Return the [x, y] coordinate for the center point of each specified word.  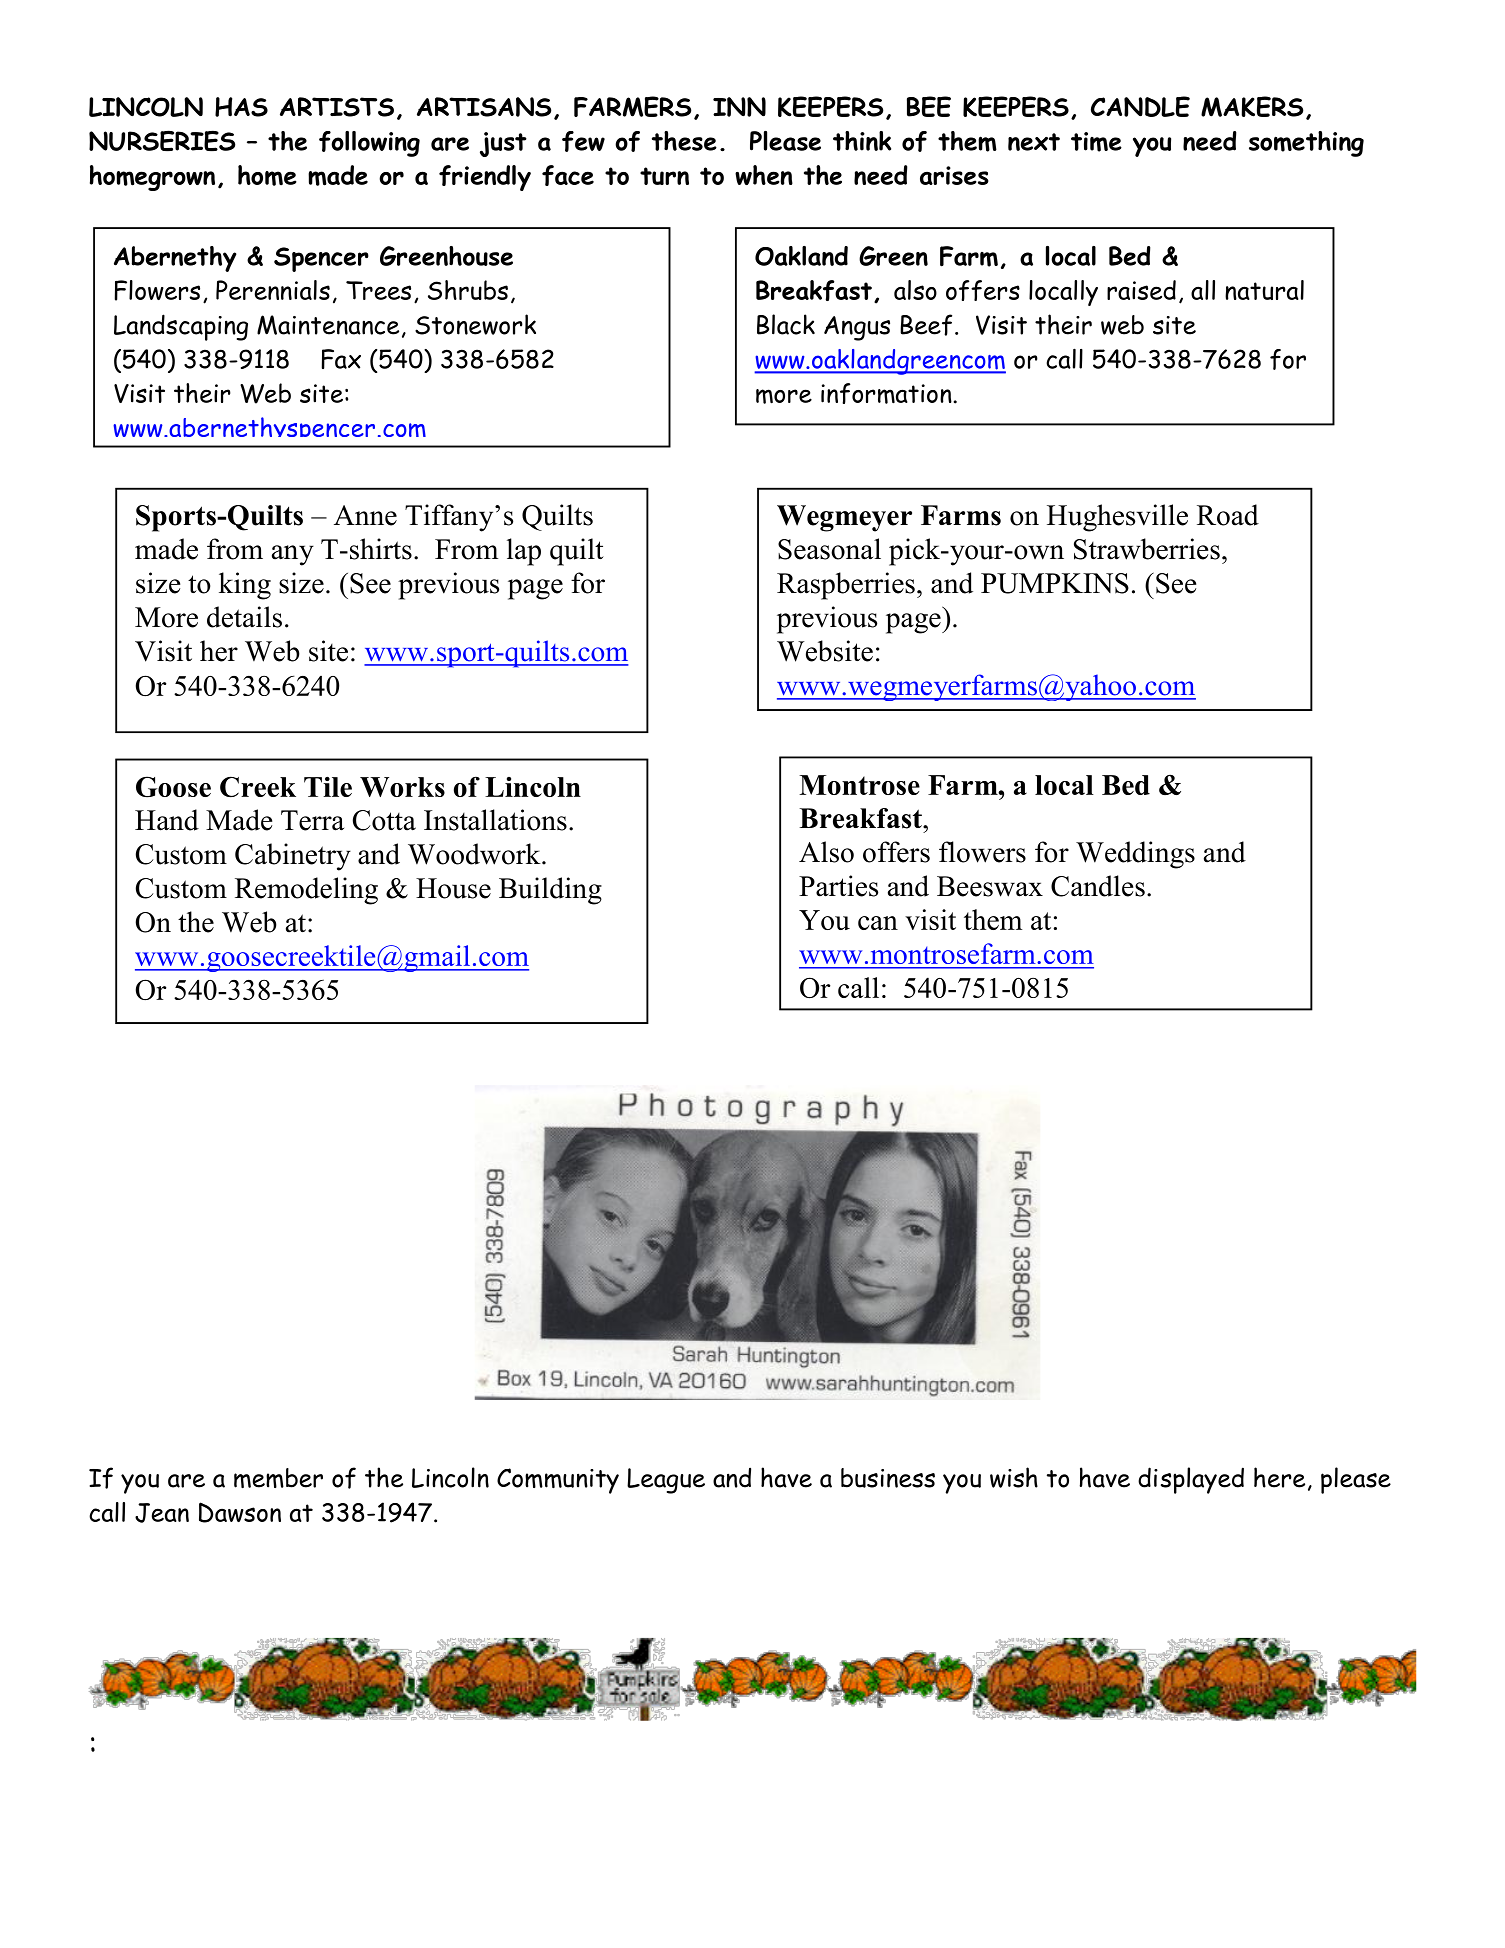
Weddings [1135, 855]
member [278, 1478]
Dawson [240, 1512]
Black [786, 324]
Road [1228, 515]
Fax [341, 359]
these [684, 141]
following [369, 144]
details [244, 617]
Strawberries [1147, 549]
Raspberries [846, 586]
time [1096, 142]
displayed [1191, 1480]
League [666, 1481]
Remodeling [306, 891]
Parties [838, 886]
